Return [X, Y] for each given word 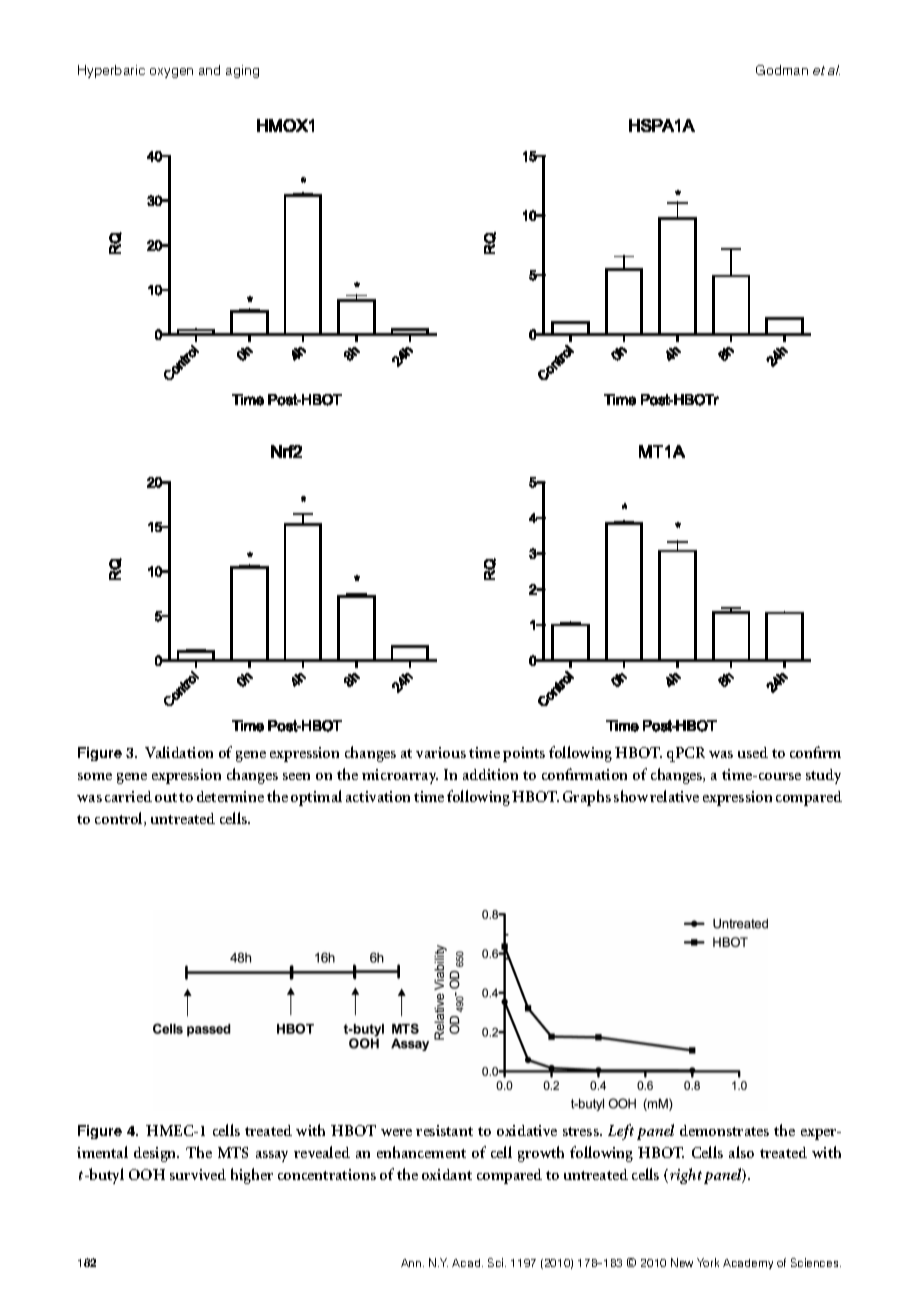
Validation [179, 752]
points [524, 754]
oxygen [171, 73]
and [209, 70]
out [166, 797]
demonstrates [724, 1130]
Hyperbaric [111, 71]
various [441, 752]
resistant [444, 1130]
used [753, 752]
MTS [233, 1152]
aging [242, 71]
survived [198, 1174]
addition [490, 774]
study [823, 776]
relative [674, 796]
